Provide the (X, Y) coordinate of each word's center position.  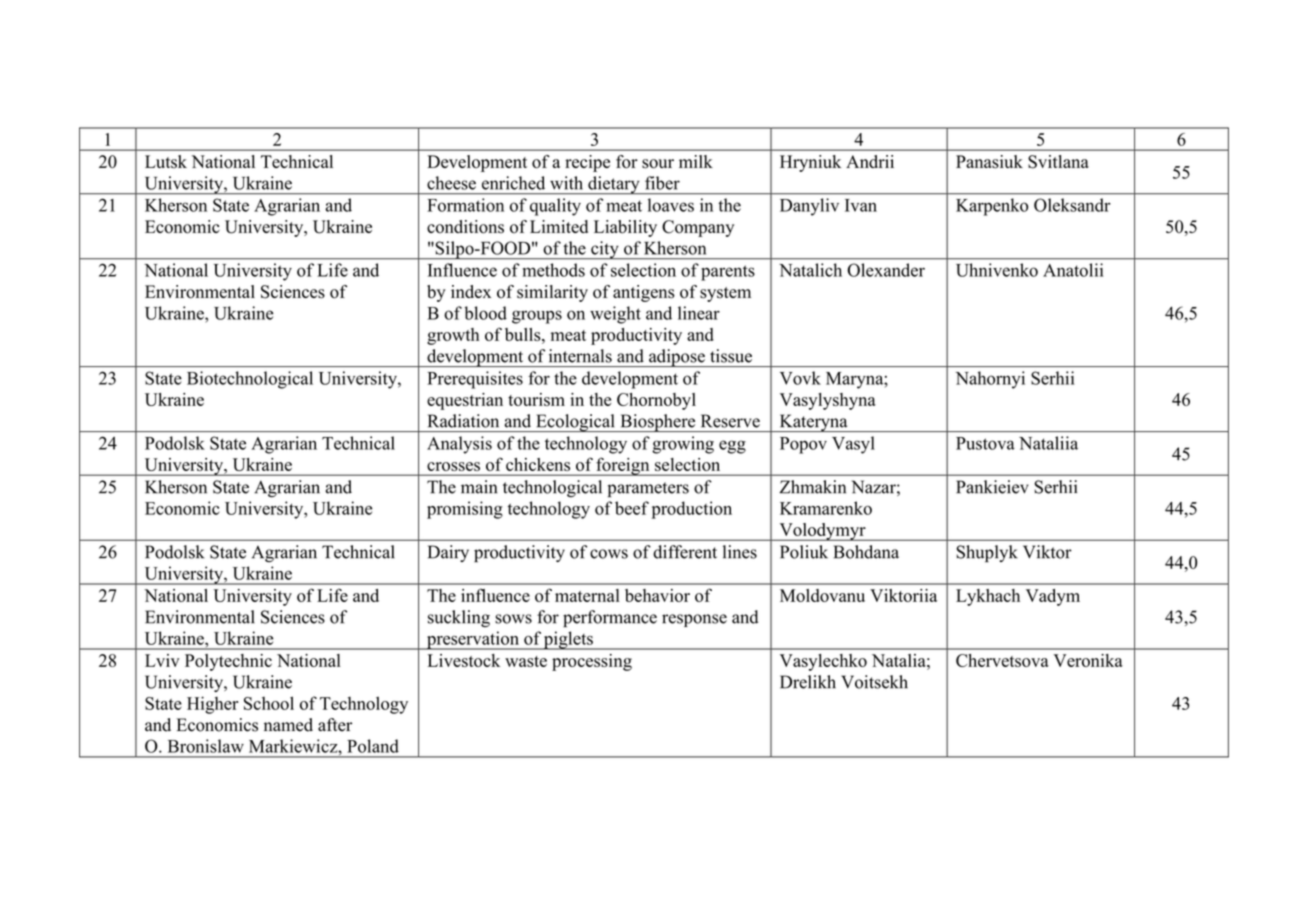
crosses (453, 466)
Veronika (1088, 660)
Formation (465, 205)
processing (592, 662)
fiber (662, 183)
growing (683, 445)
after (335, 725)
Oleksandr (1072, 205)
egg (732, 447)
